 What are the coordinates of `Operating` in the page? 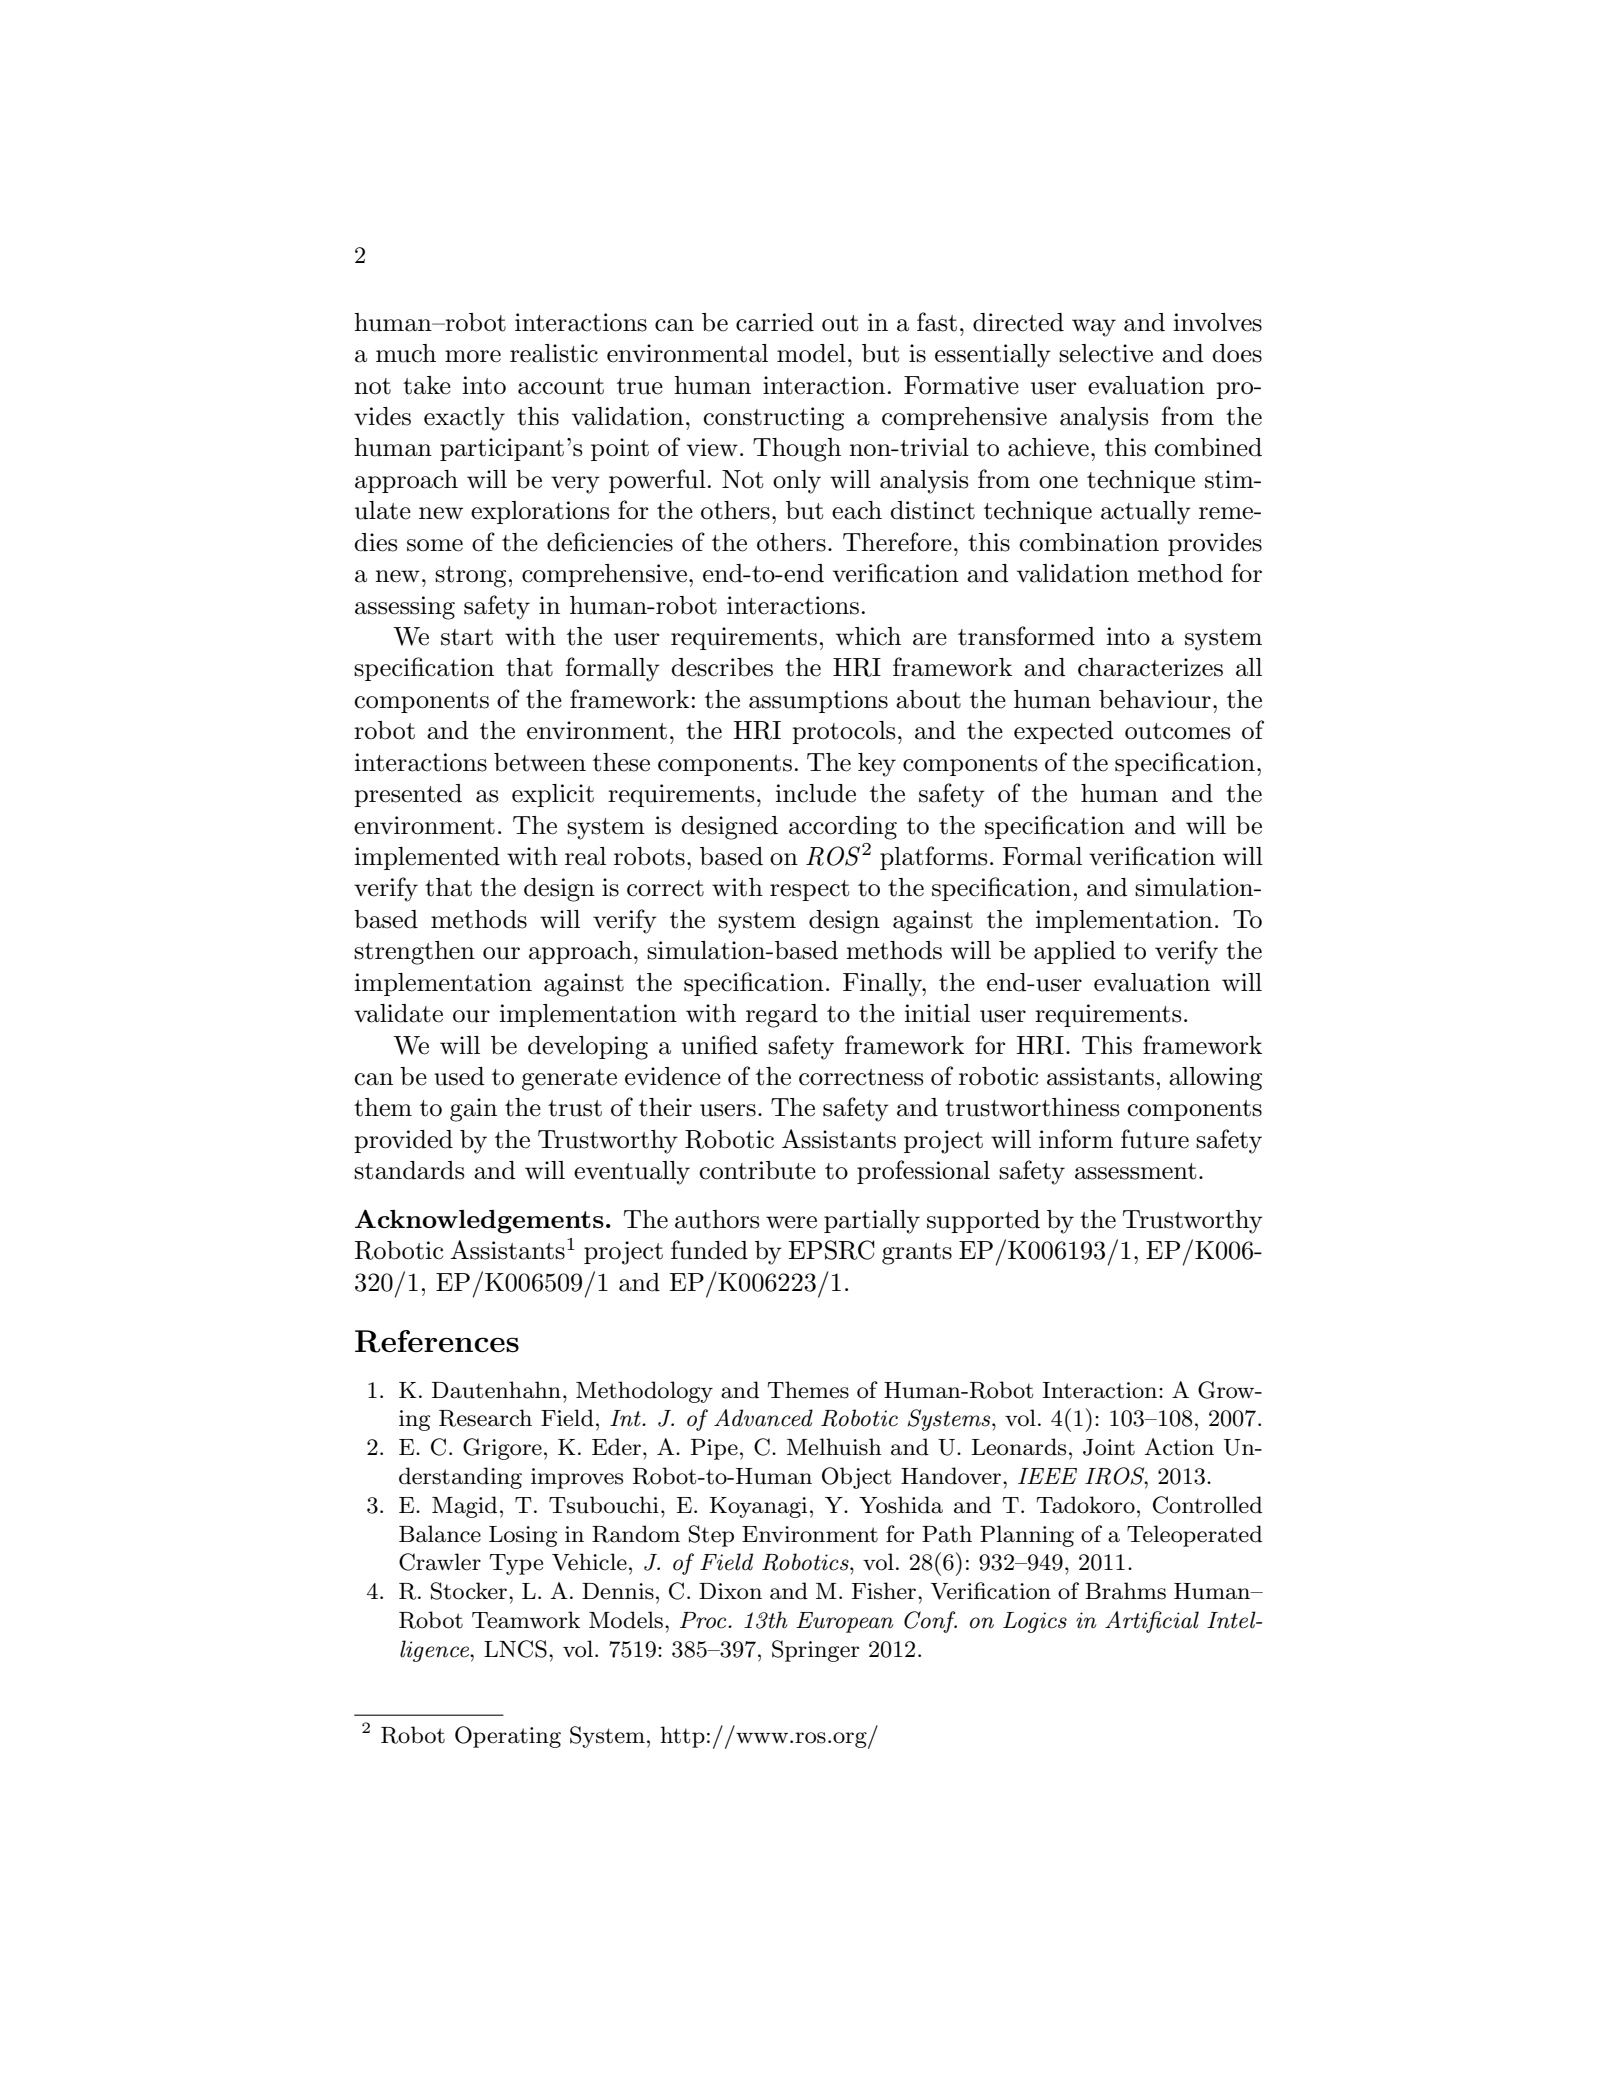 It's located at (508, 1737).
